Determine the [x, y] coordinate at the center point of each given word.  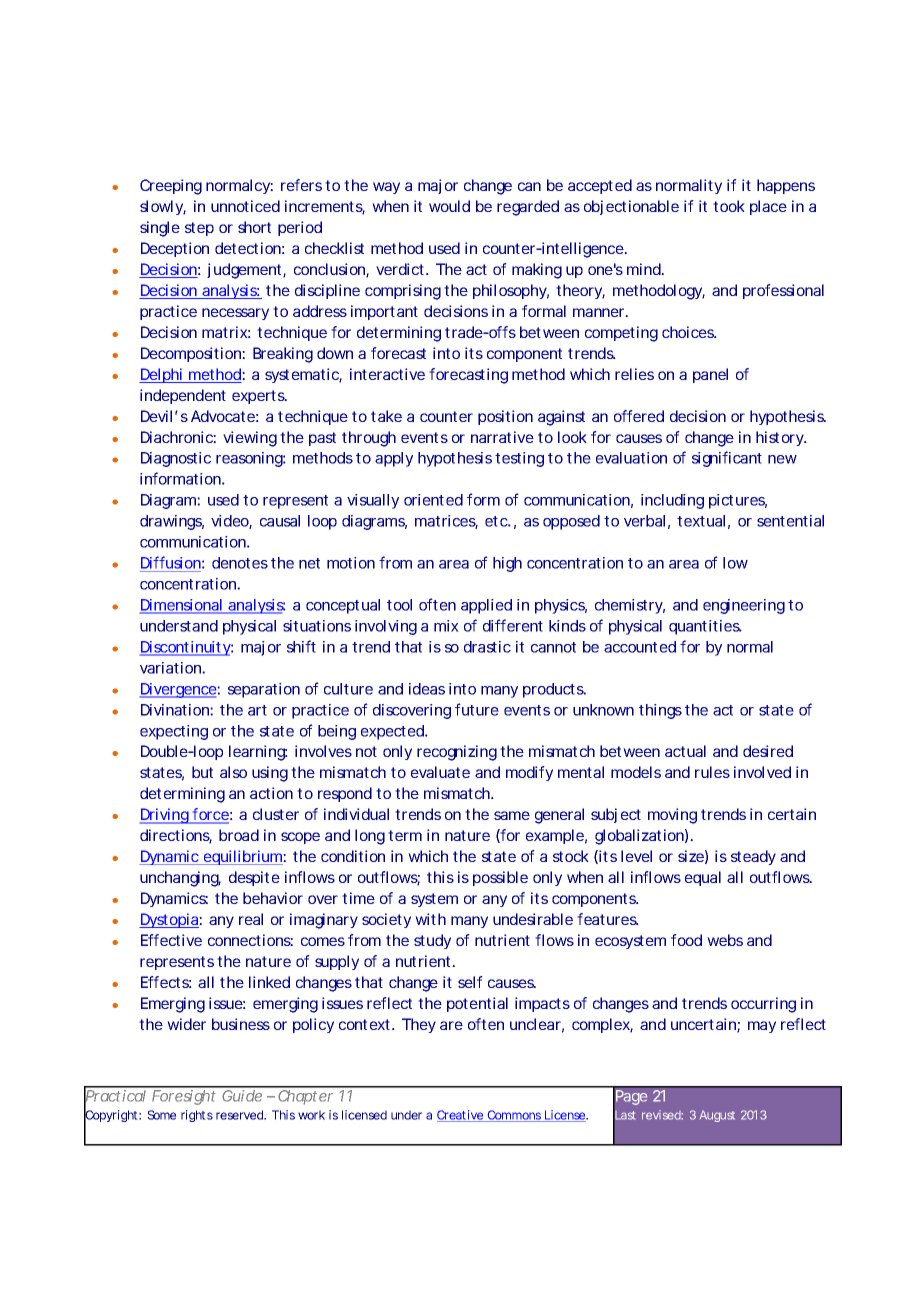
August [717, 1116]
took [729, 206]
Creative [461, 1116]
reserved [240, 1115]
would [449, 206]
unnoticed [245, 206]
